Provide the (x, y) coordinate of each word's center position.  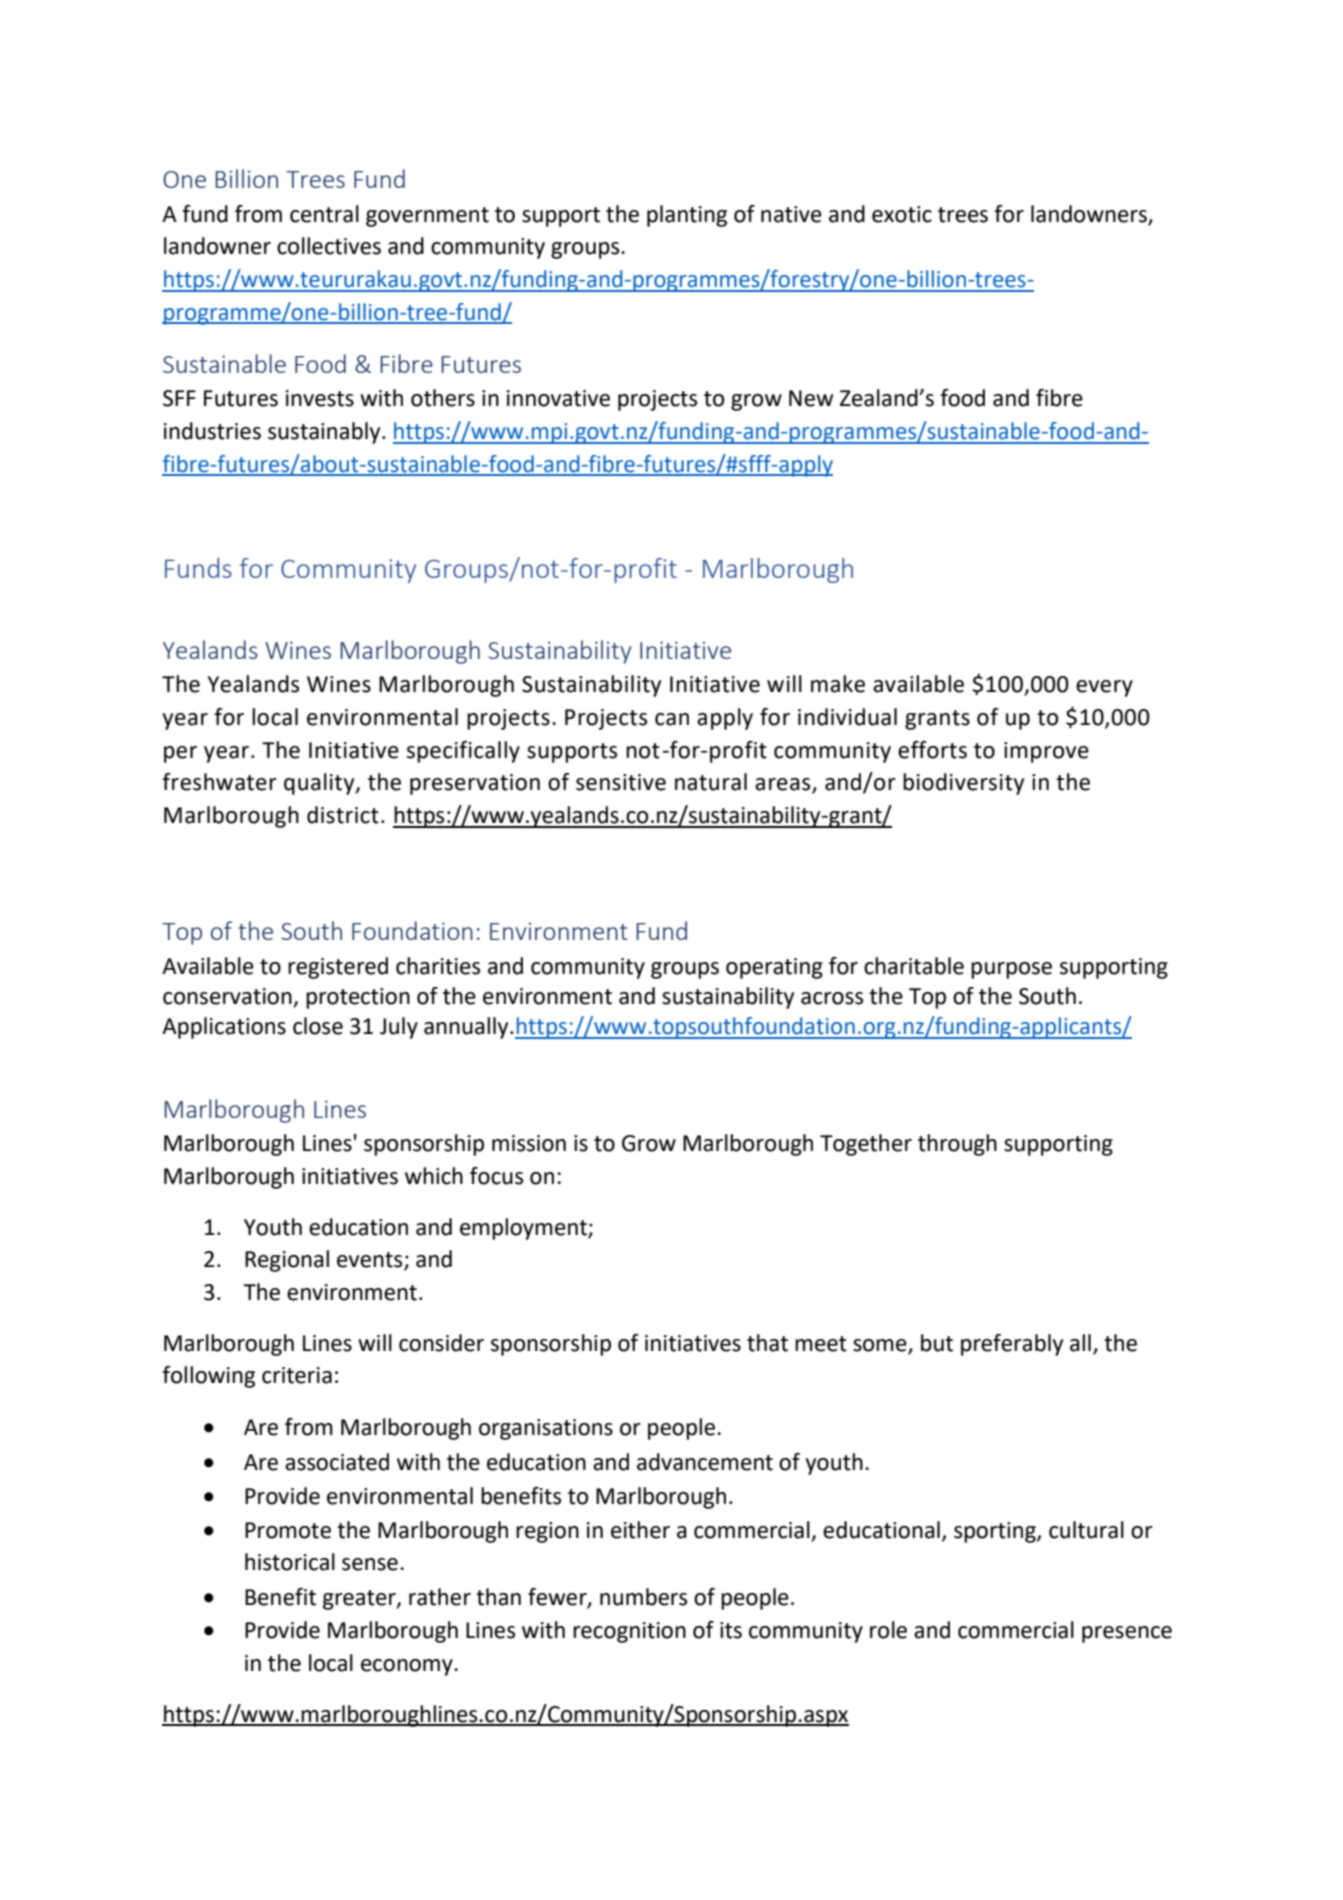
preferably (1012, 1345)
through (957, 1145)
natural (711, 782)
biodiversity (963, 784)
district (343, 815)
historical (290, 1562)
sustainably (325, 433)
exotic (902, 214)
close (318, 1026)
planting (687, 216)
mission (529, 1143)
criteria (297, 1375)
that (767, 1343)
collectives (329, 246)
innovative (558, 398)
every (1104, 688)
